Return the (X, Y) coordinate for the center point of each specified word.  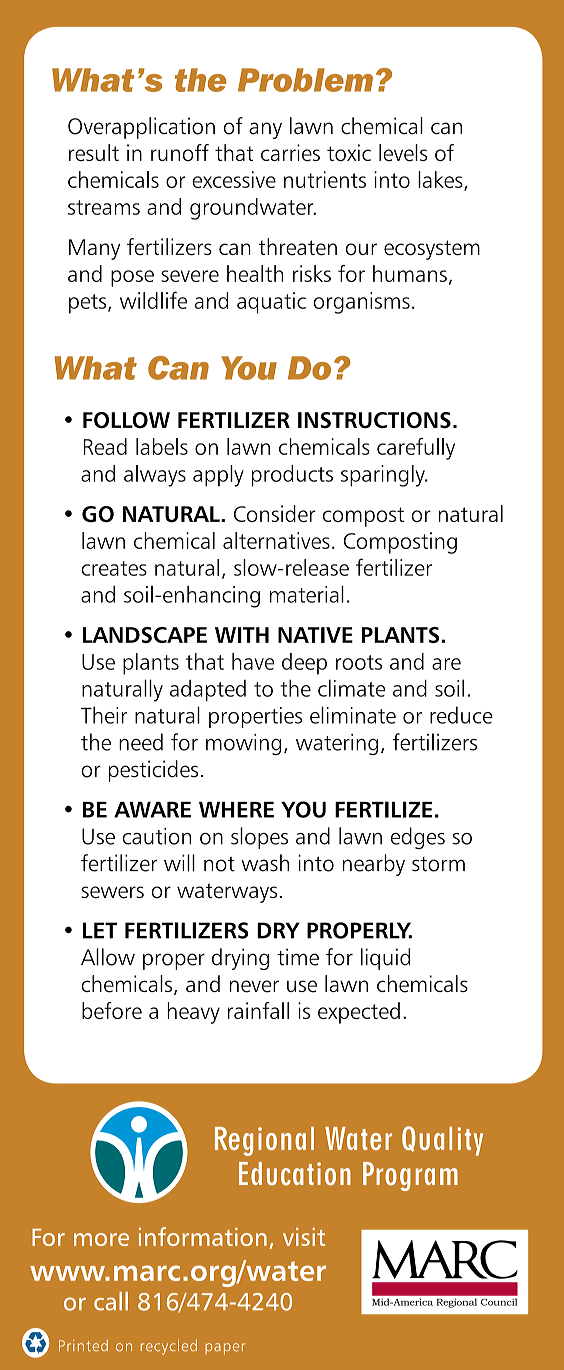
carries (290, 152)
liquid (385, 959)
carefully (416, 449)
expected (359, 1013)
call (111, 1301)
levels (403, 152)
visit (304, 1237)
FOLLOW (126, 420)
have (253, 661)
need (141, 742)
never (254, 986)
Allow (108, 957)
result (94, 152)
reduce (461, 715)
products (292, 476)
